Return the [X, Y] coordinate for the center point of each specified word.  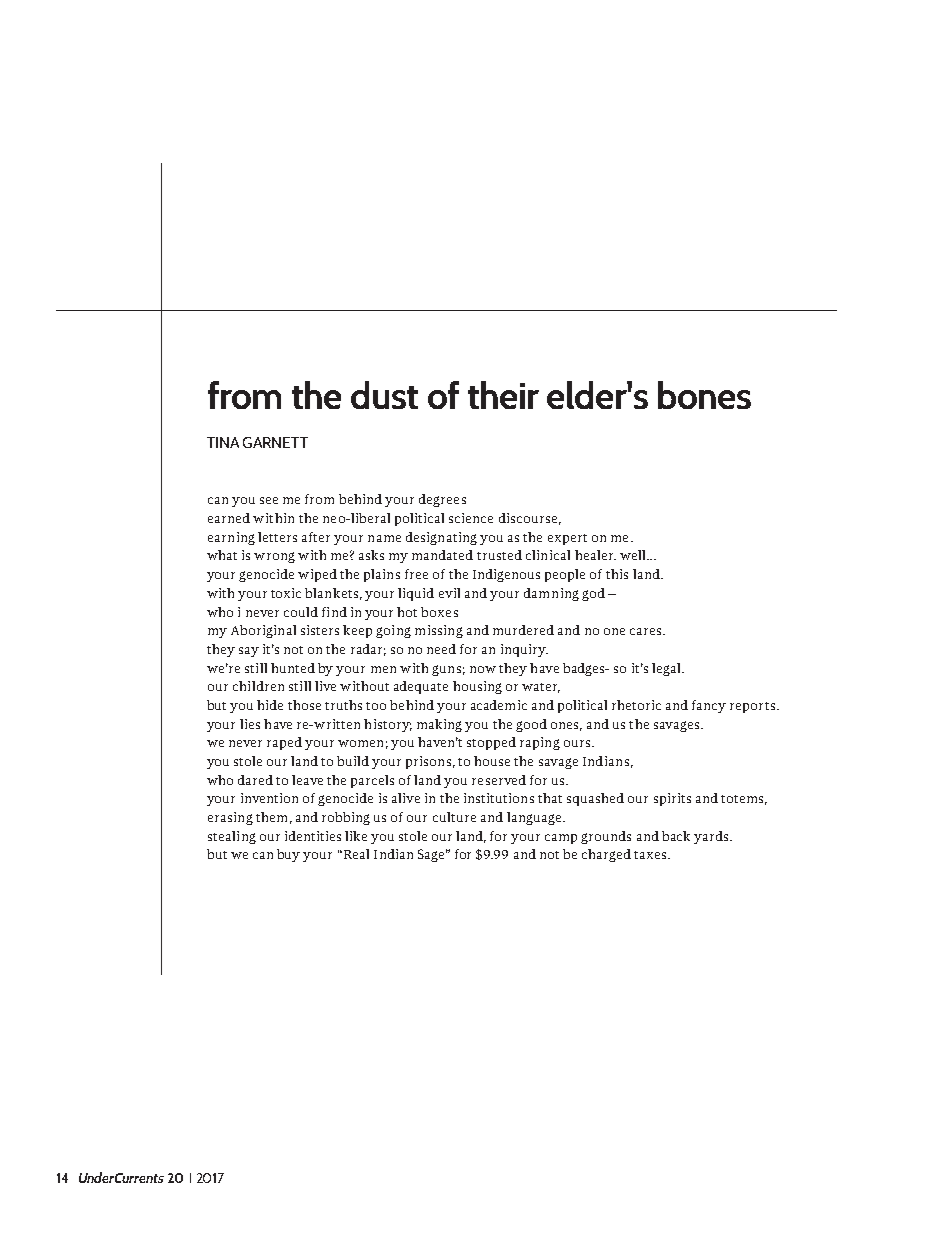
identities [313, 836]
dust [384, 395]
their [503, 395]
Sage [433, 855]
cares [647, 631]
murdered [523, 630]
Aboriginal [263, 631]
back [676, 836]
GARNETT [275, 442]
